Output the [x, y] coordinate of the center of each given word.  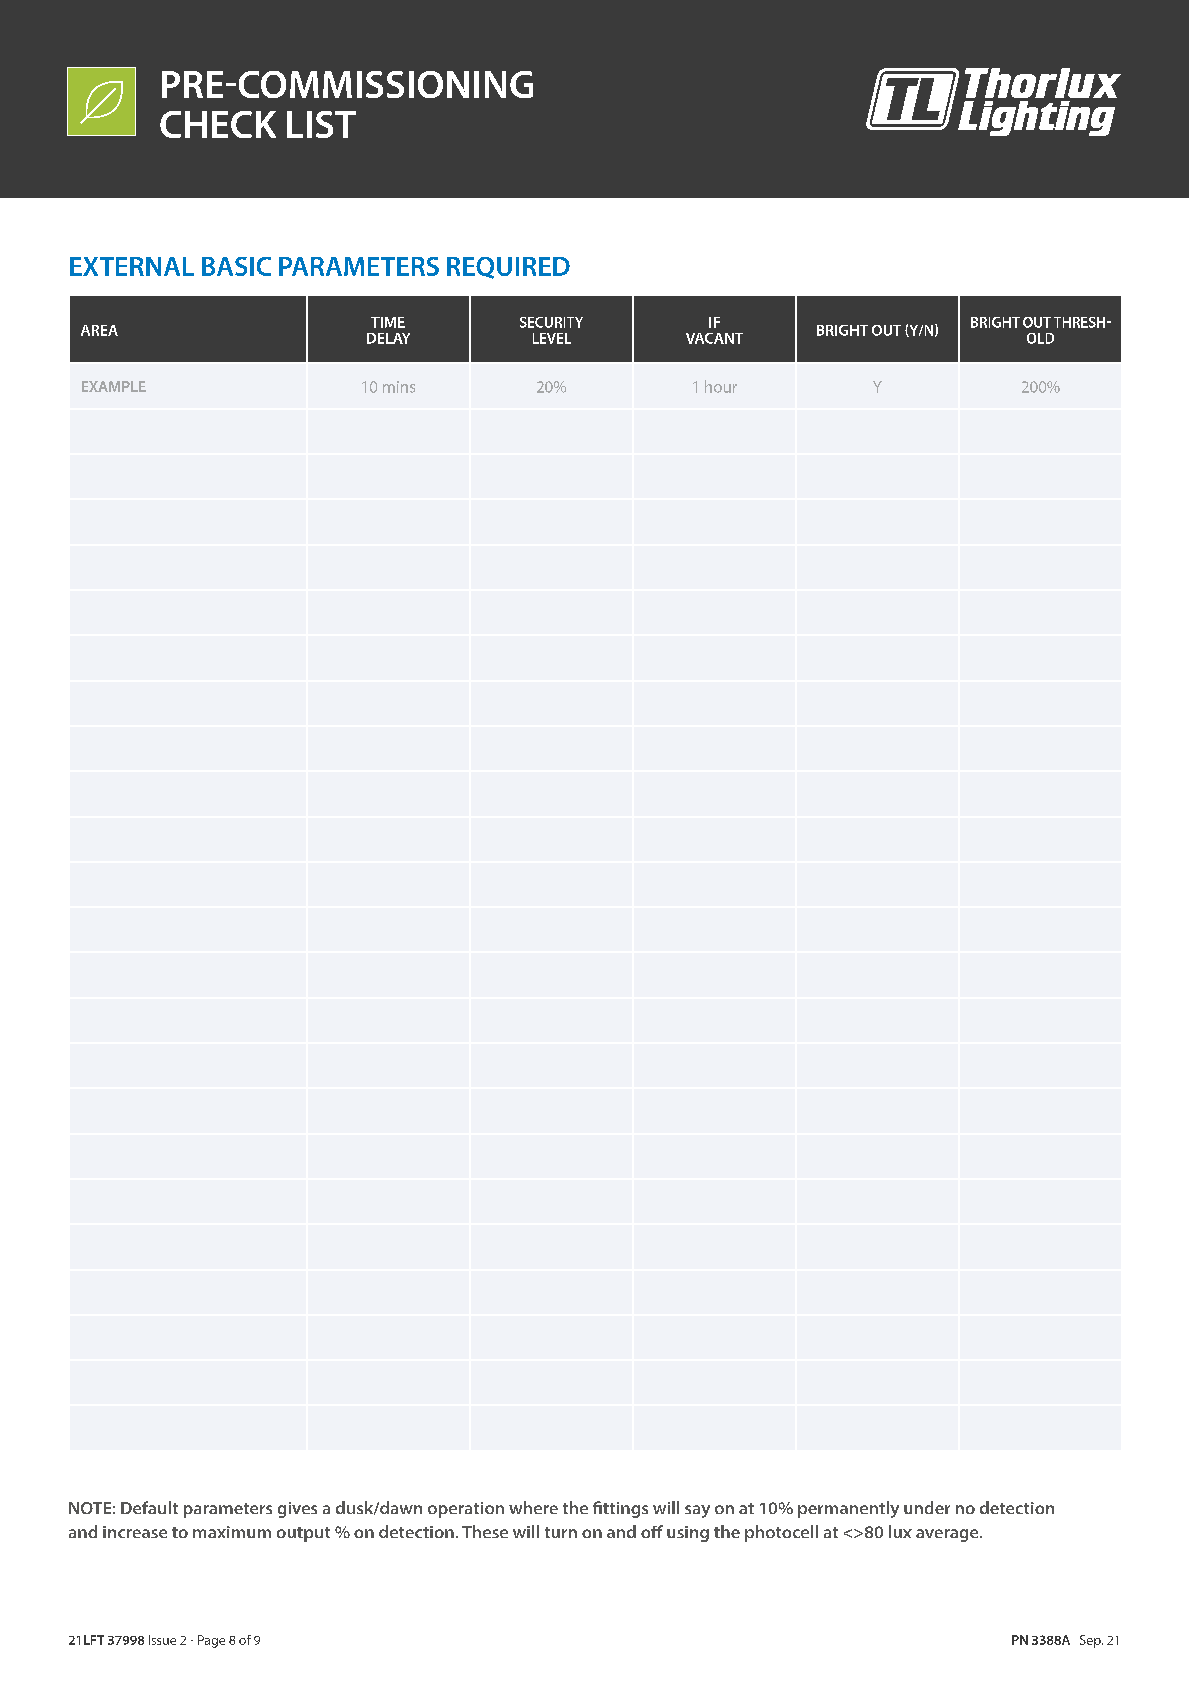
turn [561, 1532]
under [927, 1507]
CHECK [218, 124]
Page [211, 1641]
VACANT [714, 338]
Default [149, 1507]
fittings [620, 1509]
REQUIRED [508, 268]
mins [399, 387]
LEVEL [552, 338]
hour [721, 386]
